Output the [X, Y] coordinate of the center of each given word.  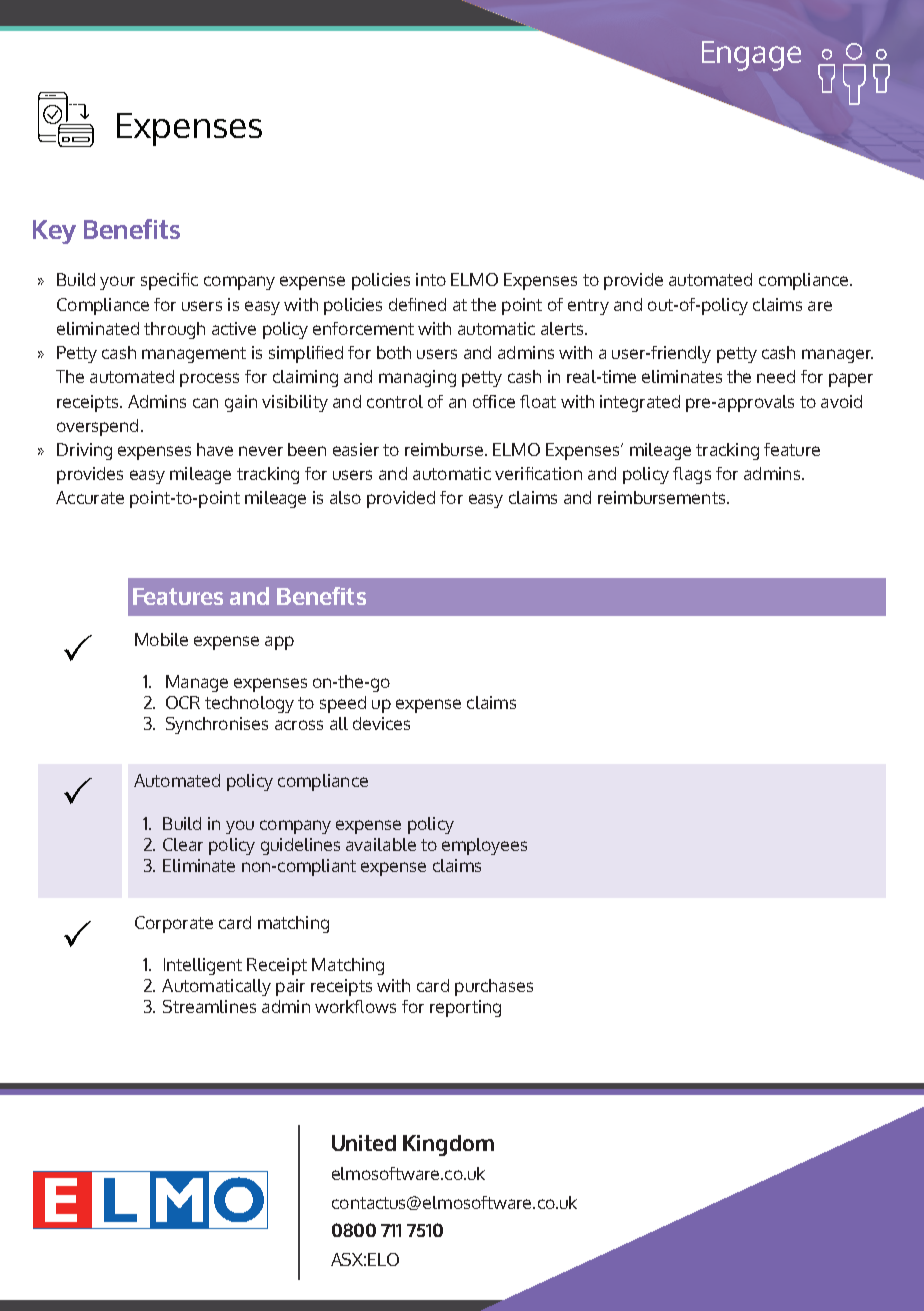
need [776, 376]
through [174, 330]
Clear [183, 844]
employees [484, 846]
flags [692, 475]
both [394, 352]
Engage [751, 56]
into [431, 279]
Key [54, 232]
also [345, 497]
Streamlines [209, 1006]
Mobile [161, 639]
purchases [494, 987]
